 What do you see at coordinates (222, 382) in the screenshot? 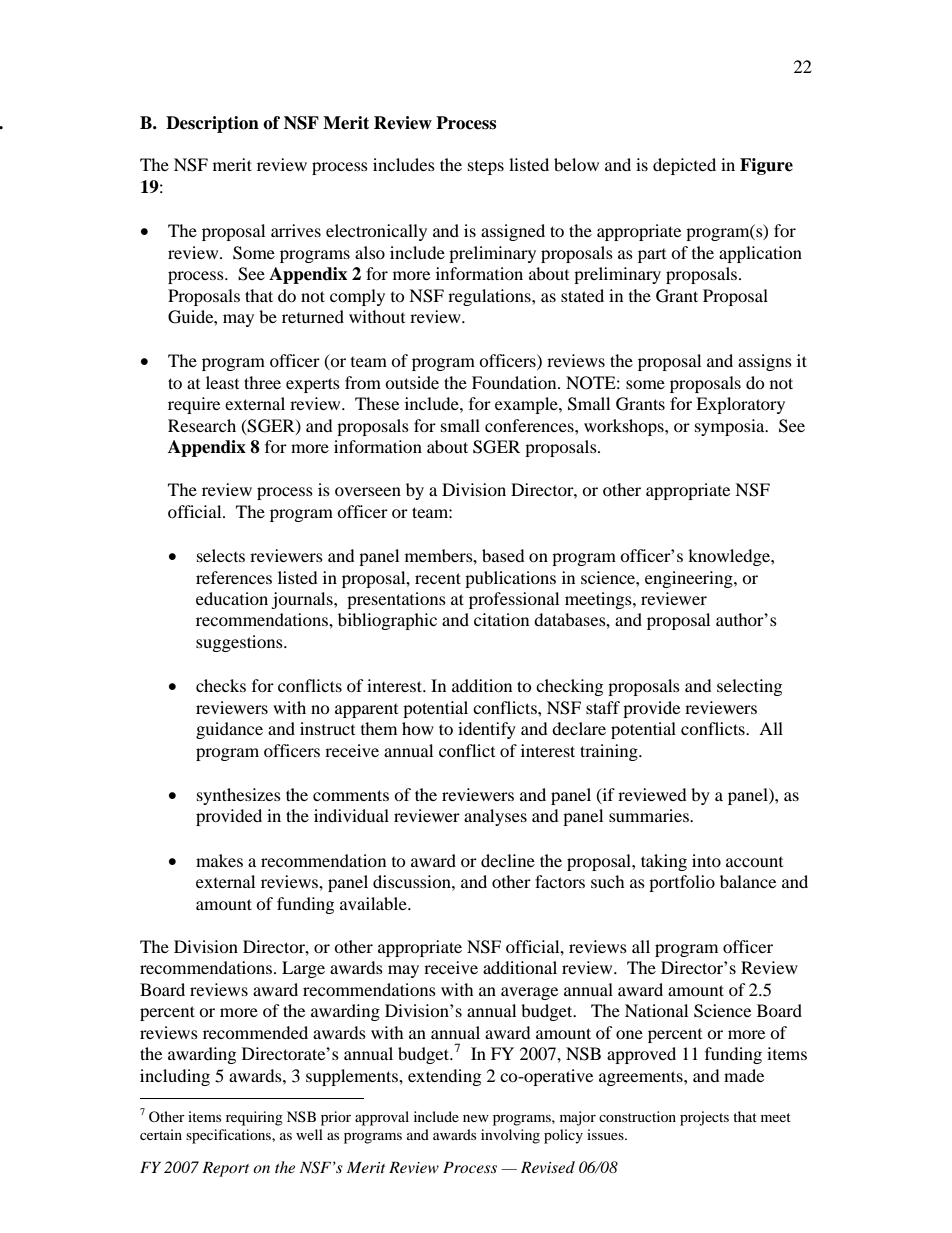
I see `least` at bounding box center [222, 382].
